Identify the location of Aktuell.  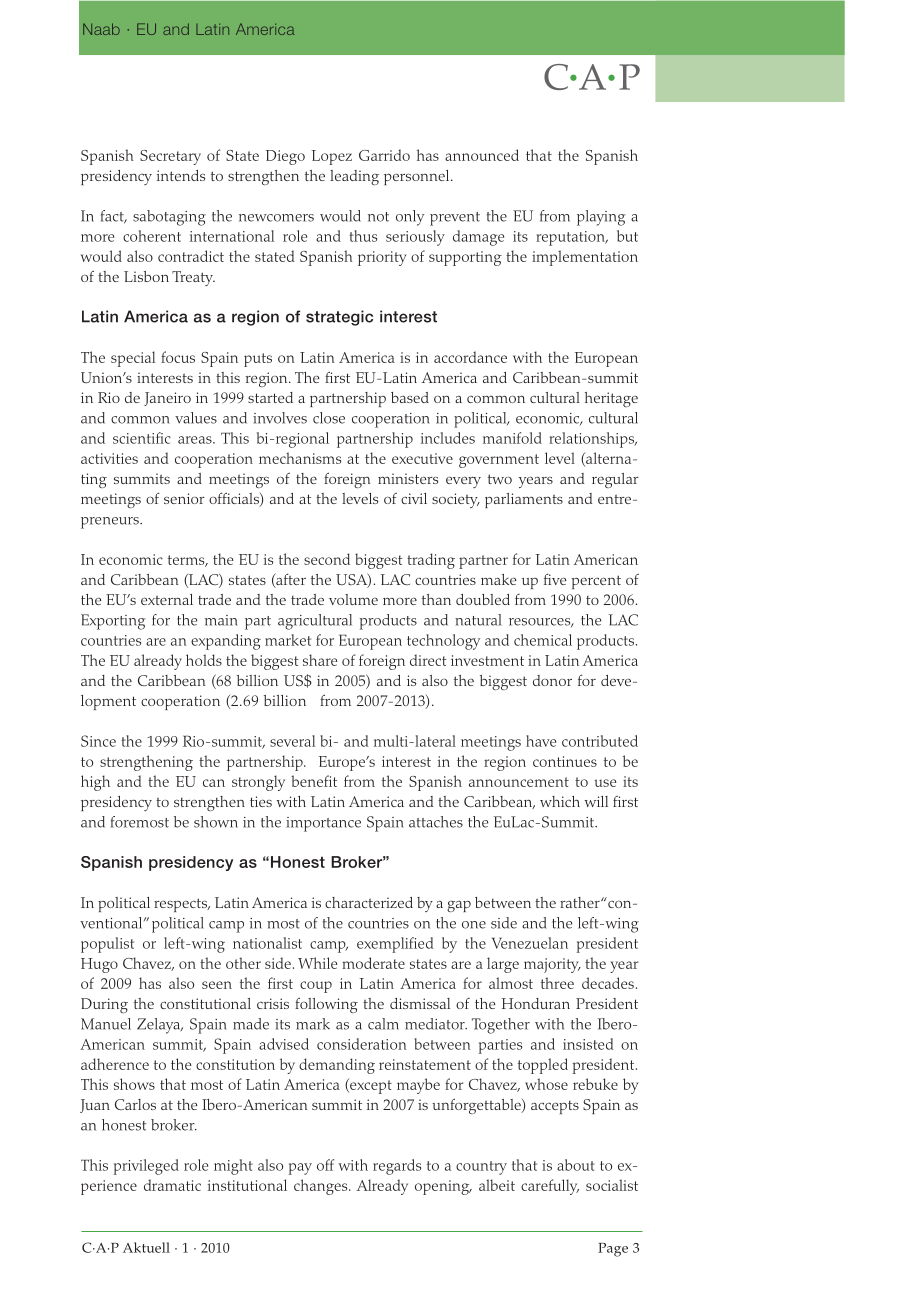
(146, 1247).
